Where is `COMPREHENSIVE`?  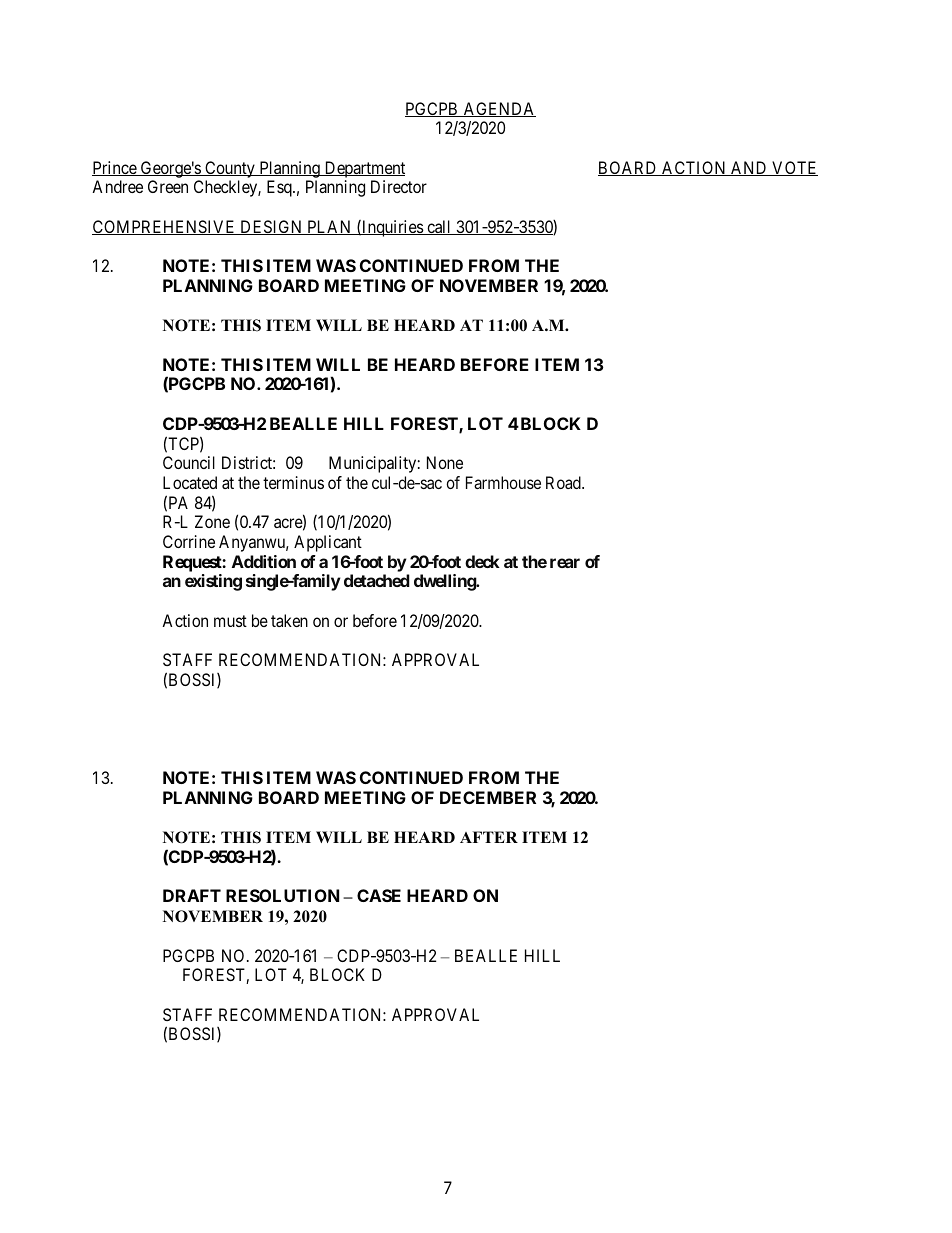 COMPREHENSIVE is located at coordinates (165, 227).
